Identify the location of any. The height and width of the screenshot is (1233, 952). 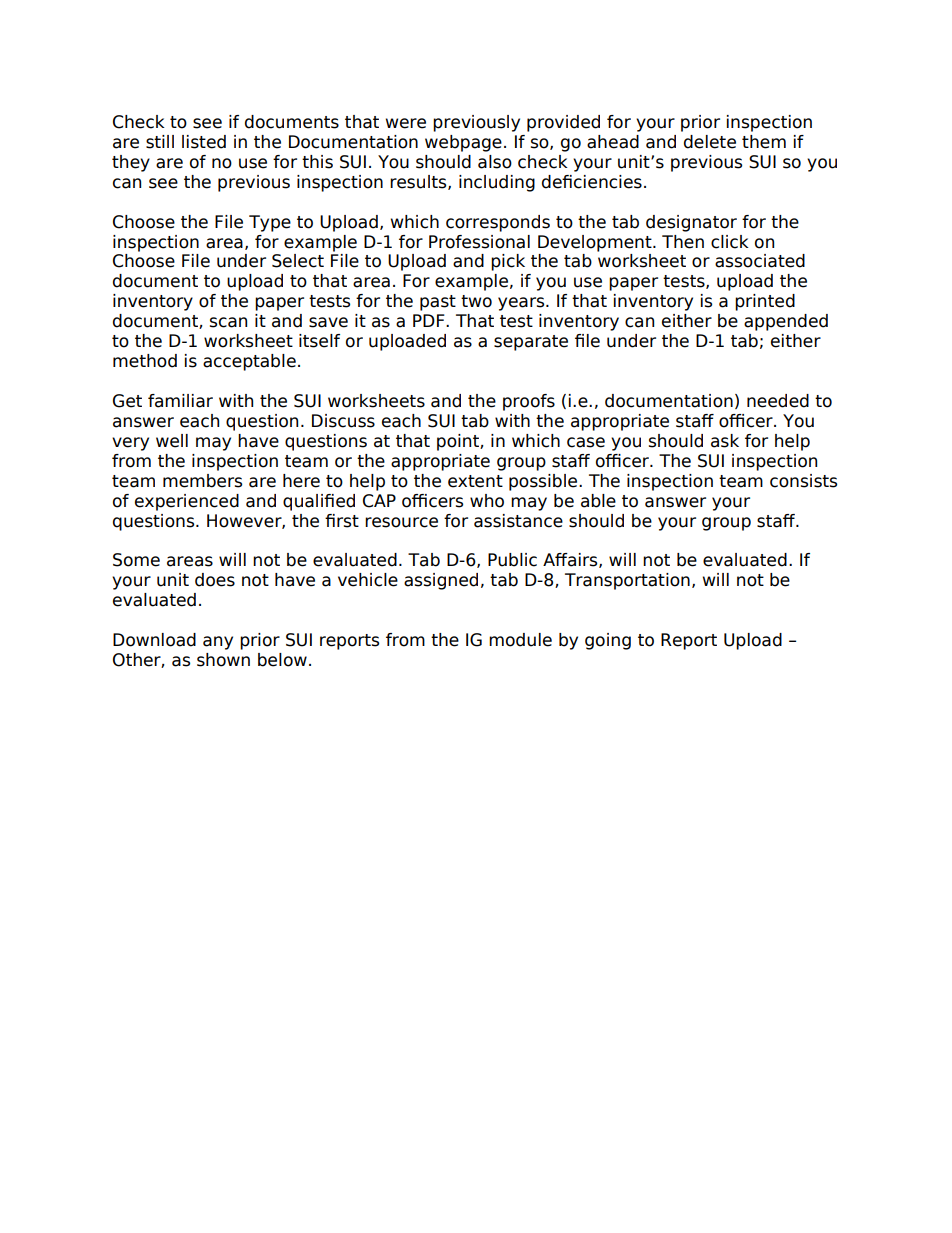
(218, 643).
